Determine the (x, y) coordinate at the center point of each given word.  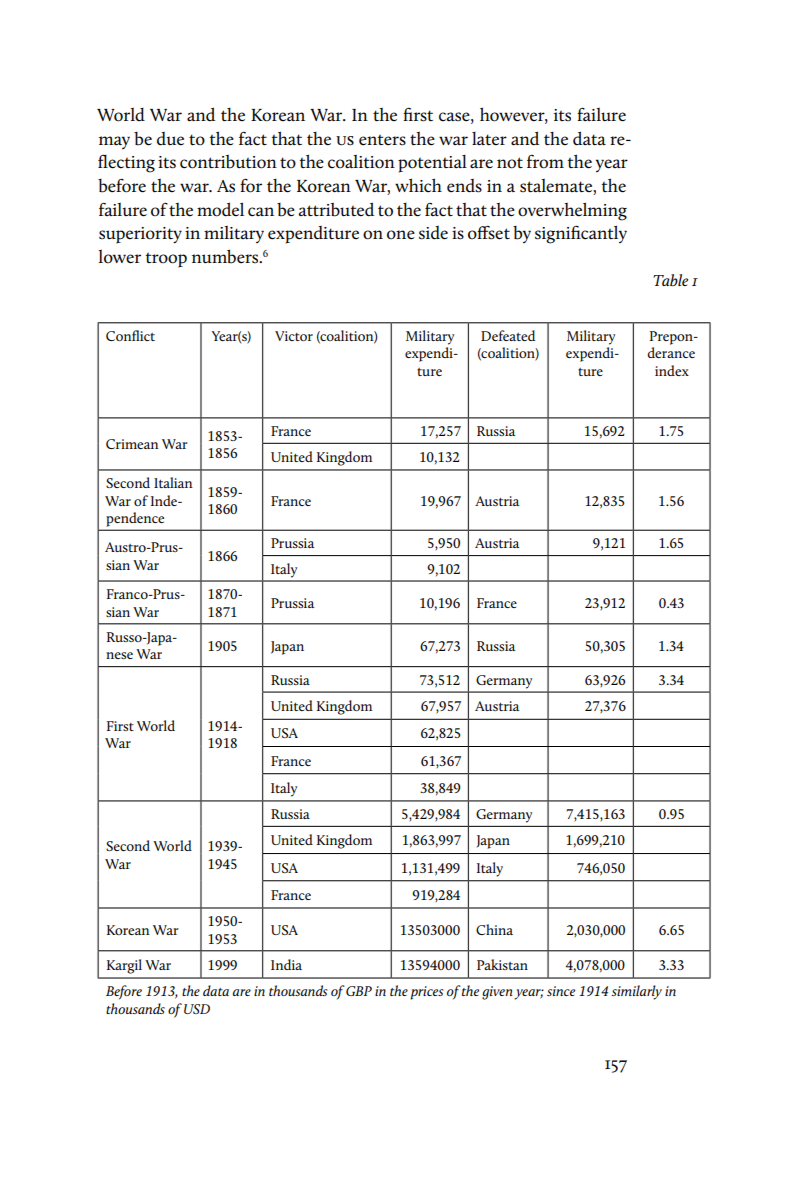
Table (670, 280)
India (286, 964)
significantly (581, 234)
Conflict (130, 335)
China (494, 929)
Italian (173, 482)
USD (197, 1009)
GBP (359, 991)
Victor (294, 336)
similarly (637, 992)
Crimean (132, 444)
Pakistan (502, 964)
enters (382, 140)
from (545, 162)
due (170, 139)
